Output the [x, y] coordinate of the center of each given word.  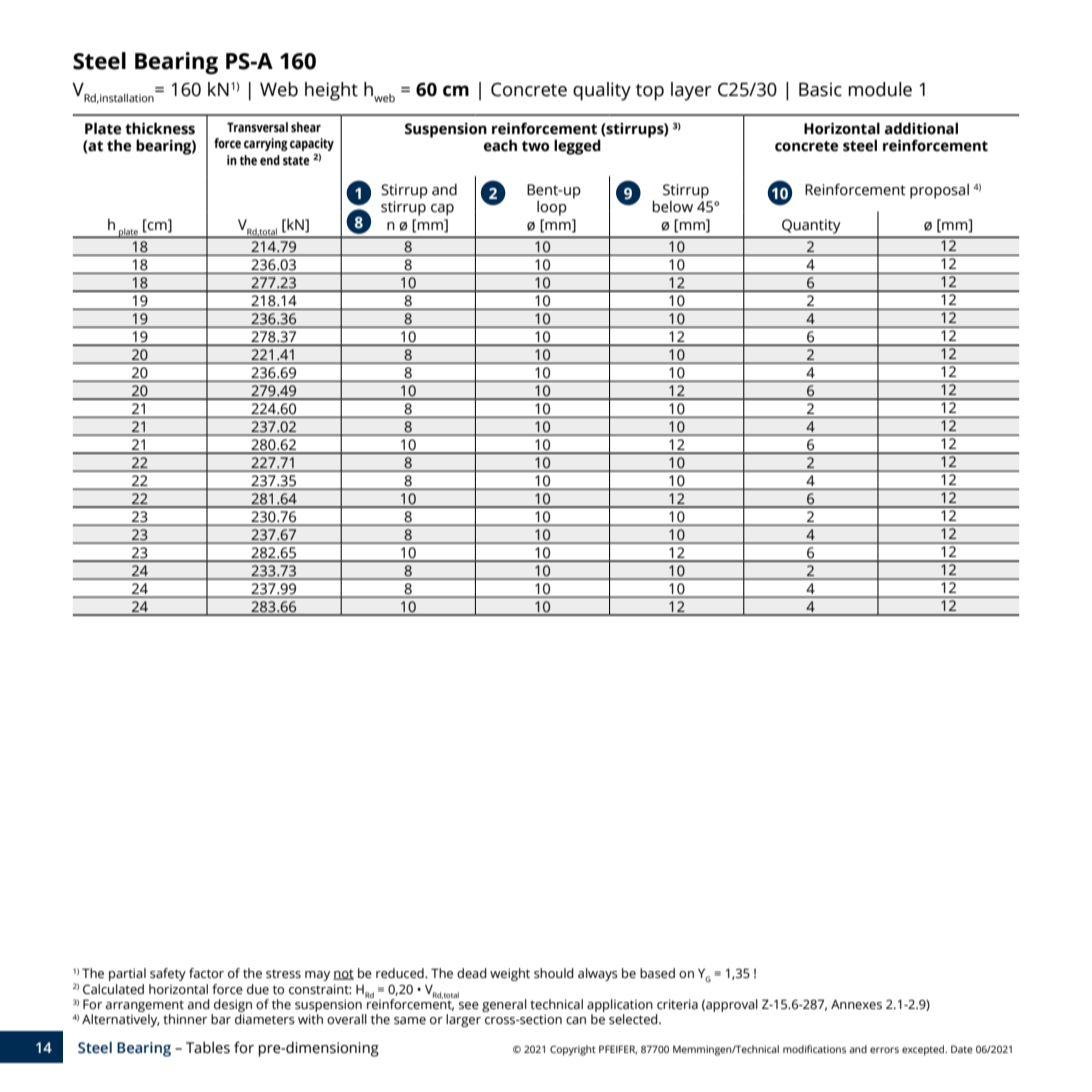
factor [206, 973]
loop [552, 208]
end [270, 160]
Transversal [257, 127]
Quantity [811, 226]
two [535, 146]
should [554, 973]
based [657, 973]
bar [221, 1019]
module [880, 89]
